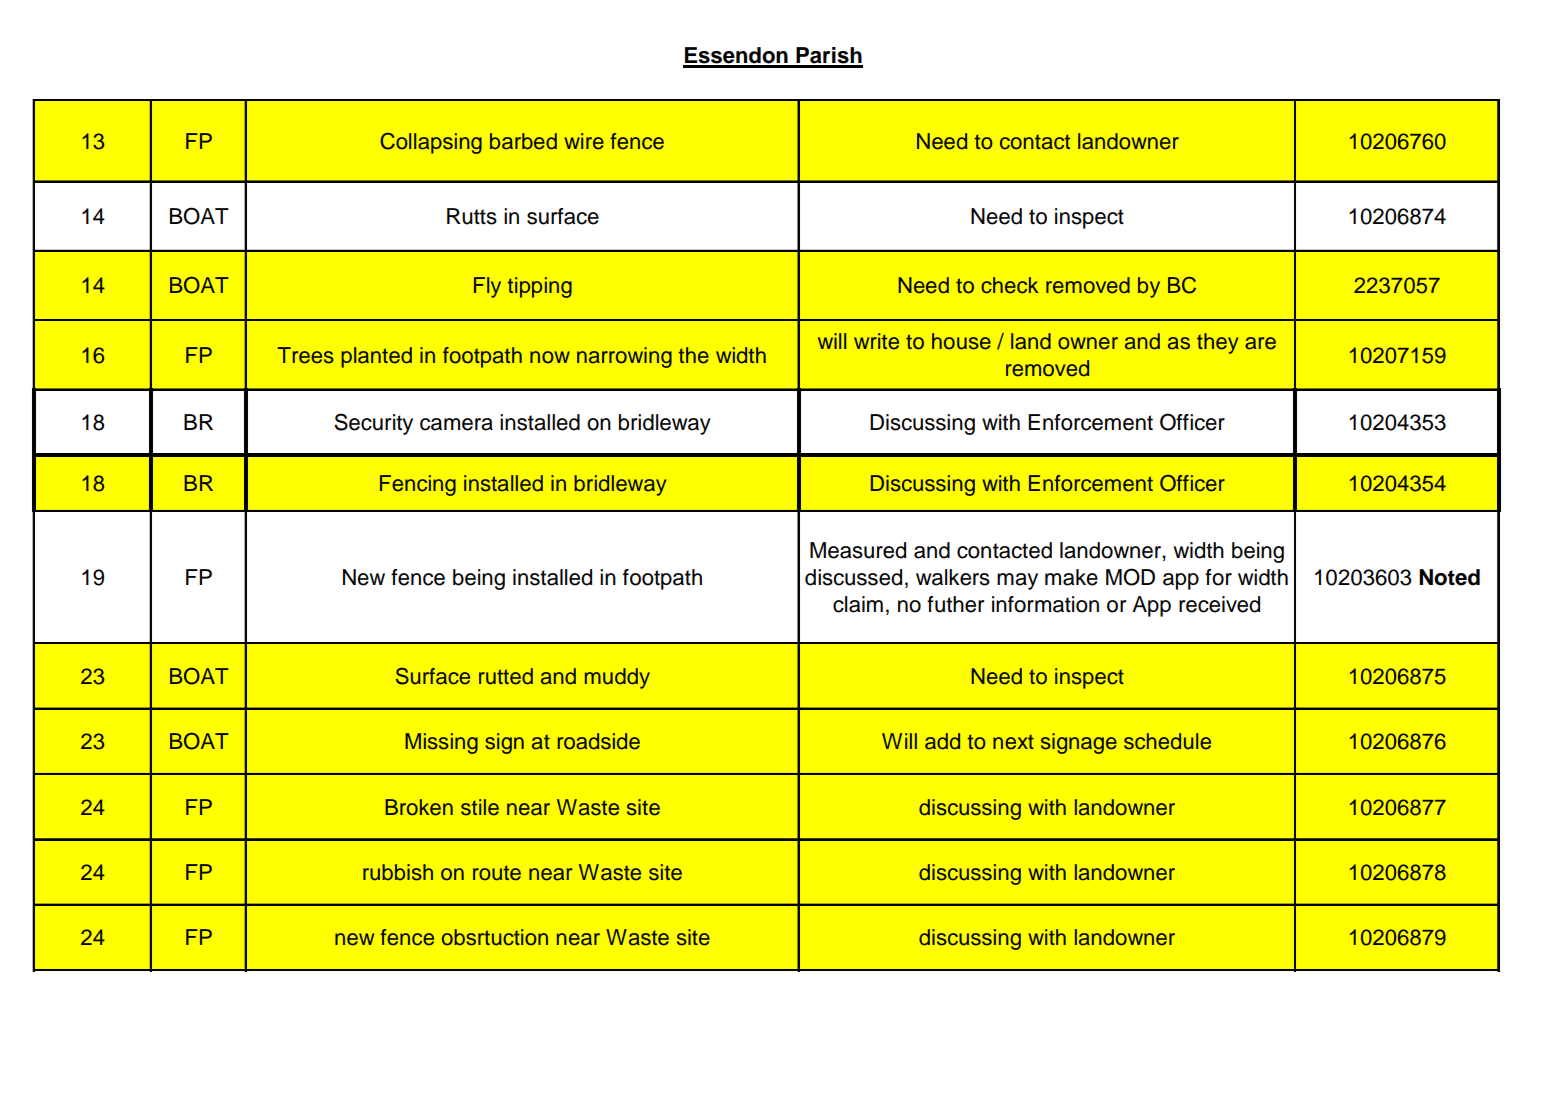 The height and width of the screenshot is (1095, 1548). What do you see at coordinates (584, 141) in the screenshot?
I see `wire` at bounding box center [584, 141].
